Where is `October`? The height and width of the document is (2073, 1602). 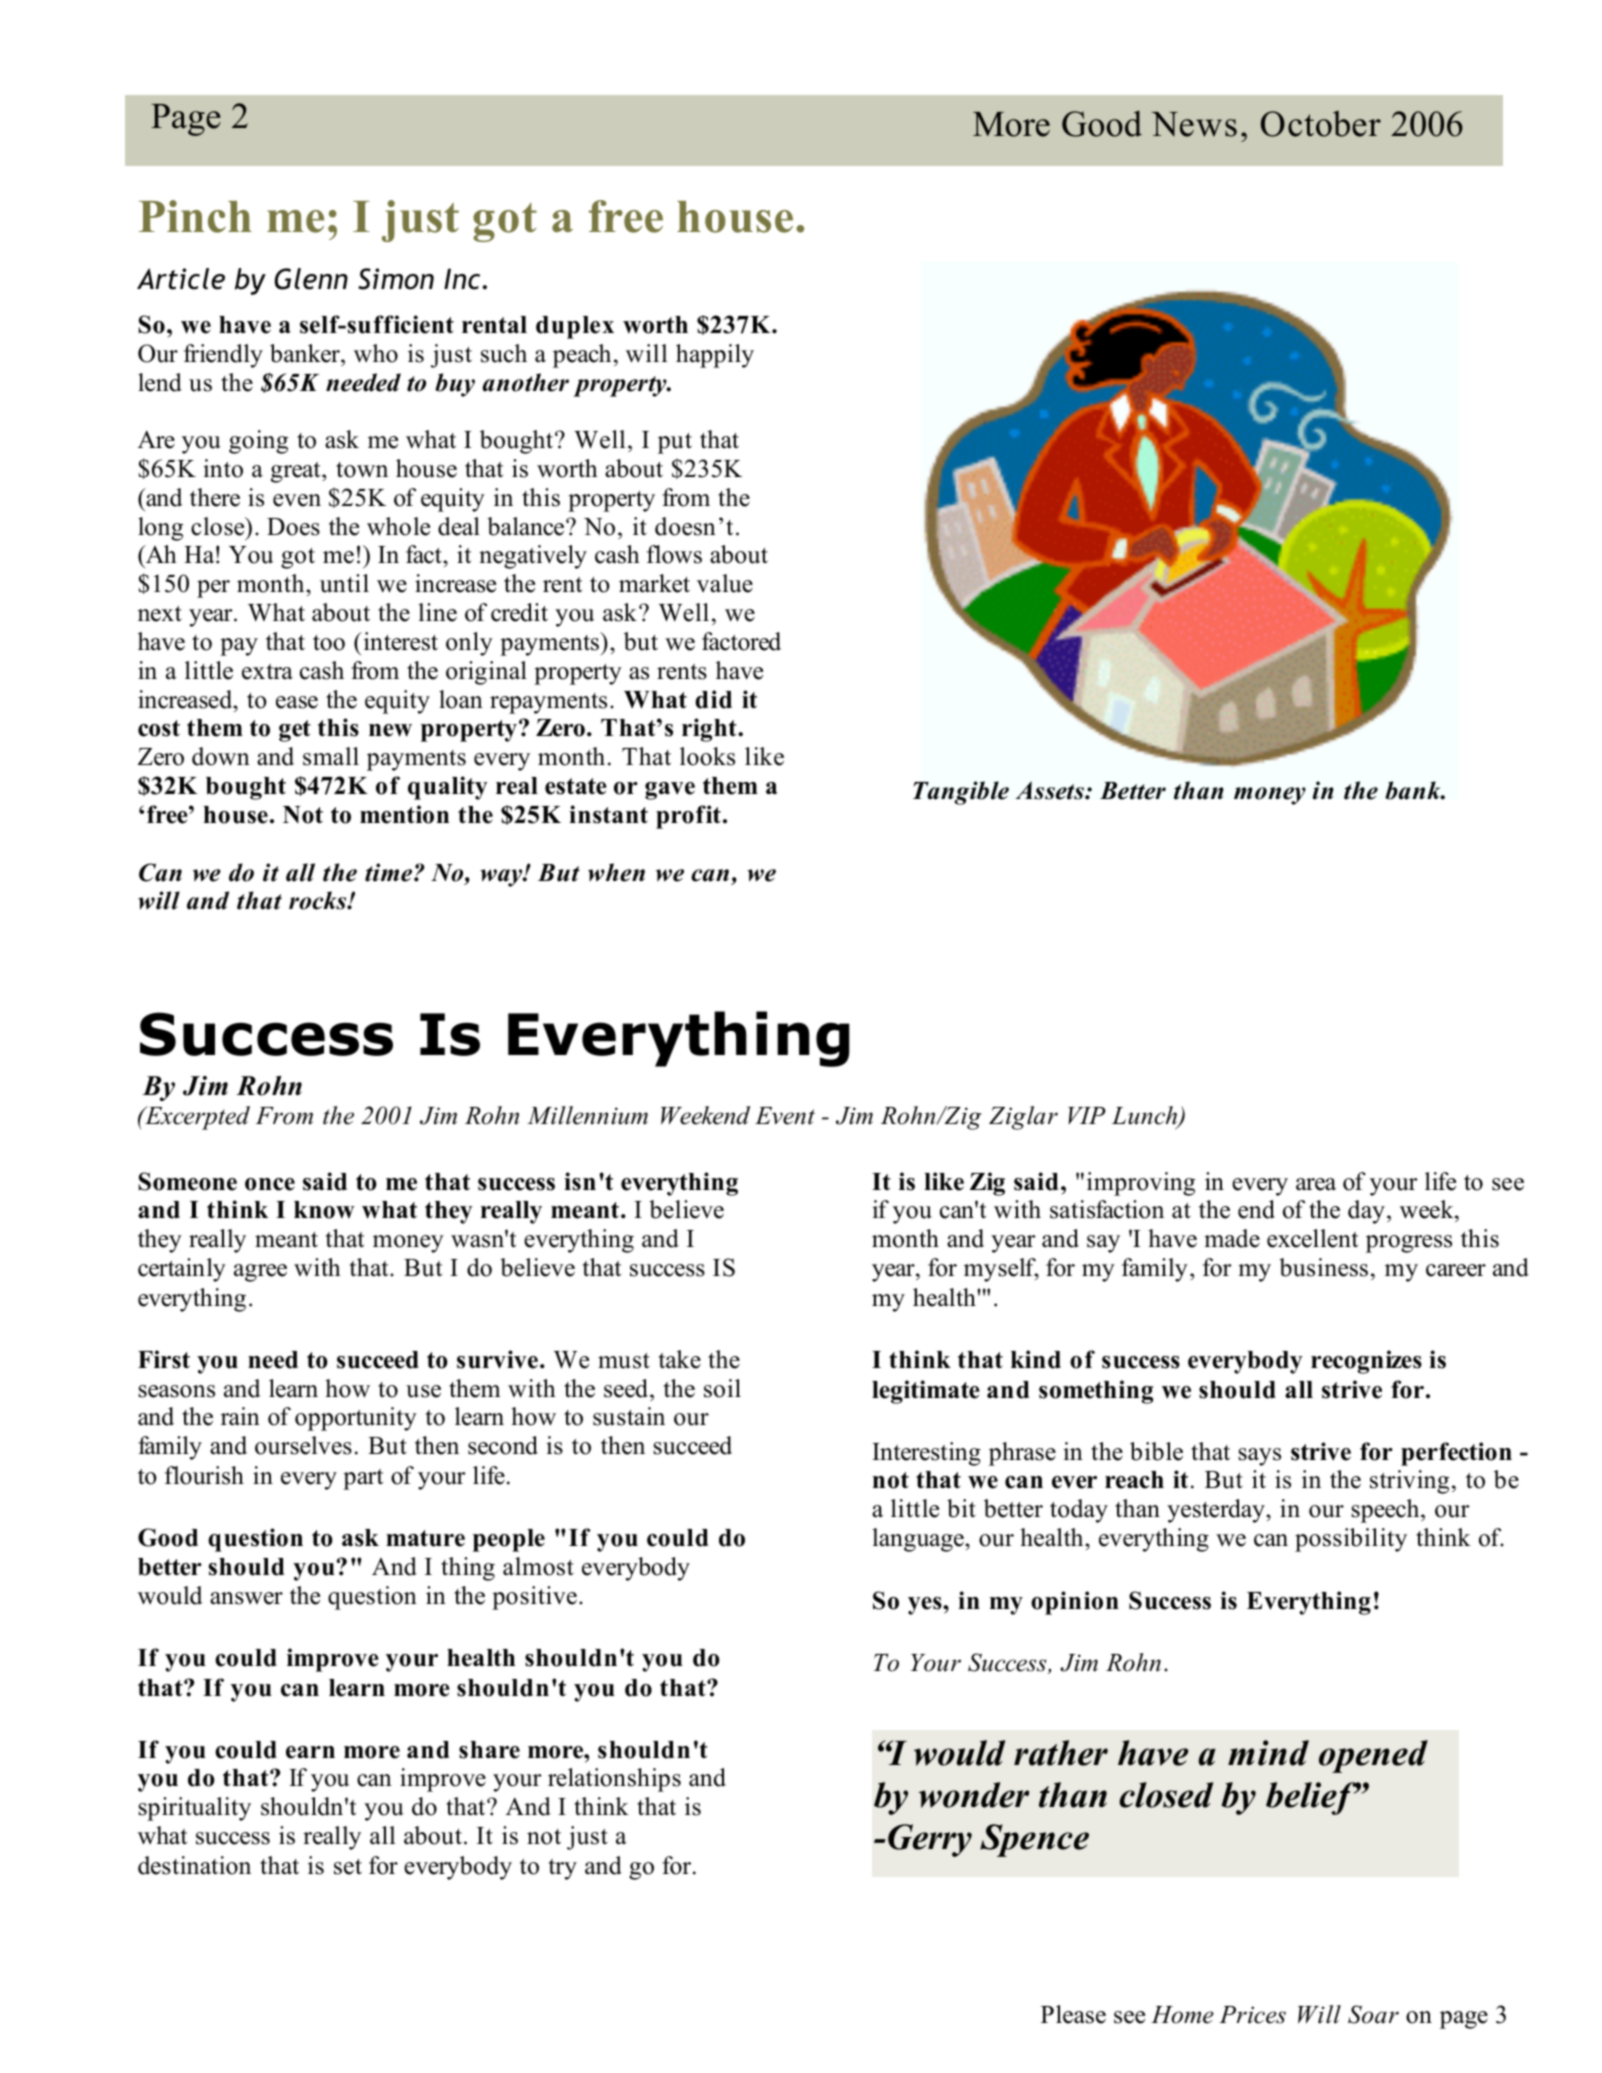
October is located at coordinates (1321, 124).
